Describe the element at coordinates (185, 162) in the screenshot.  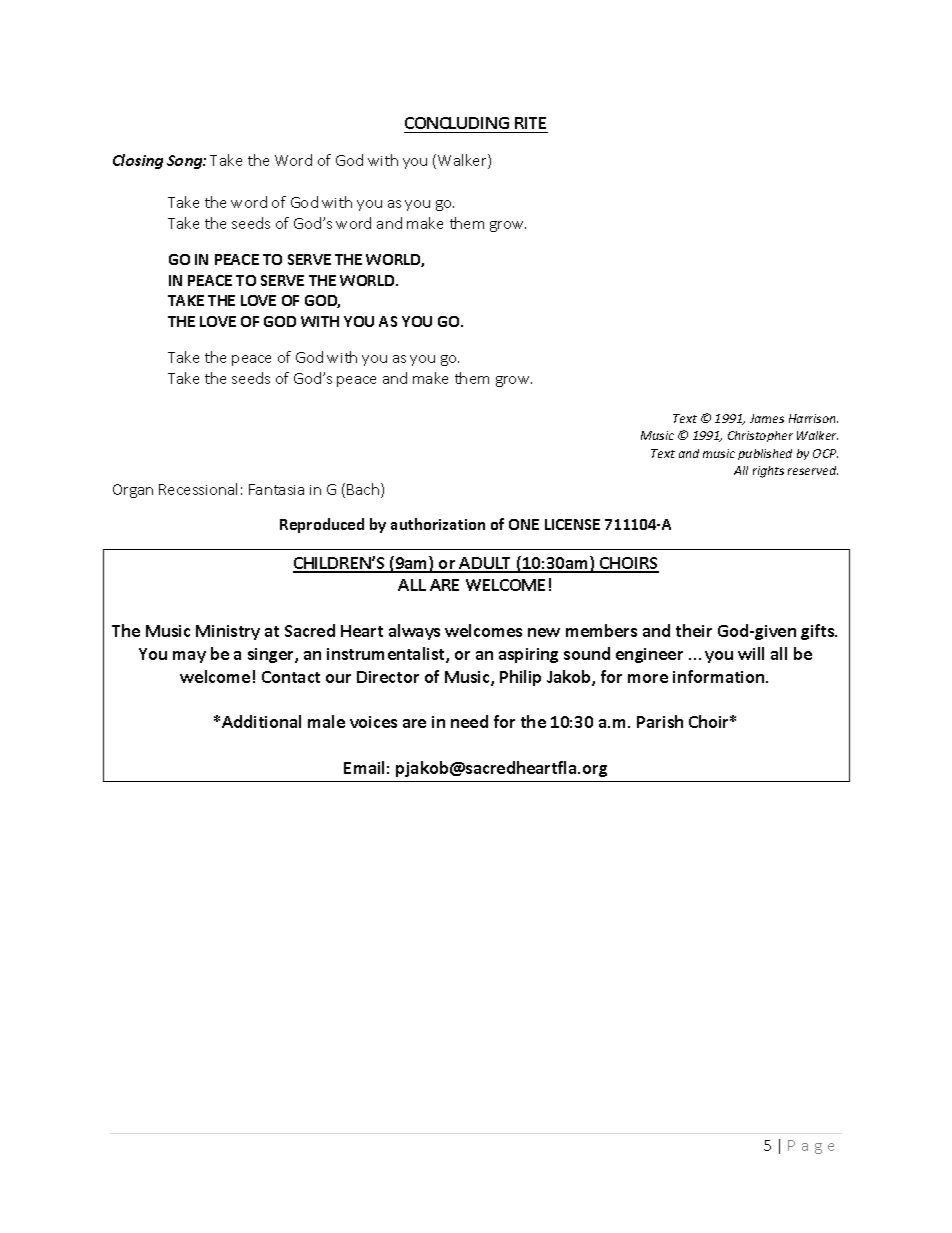
I see `Song` at that location.
